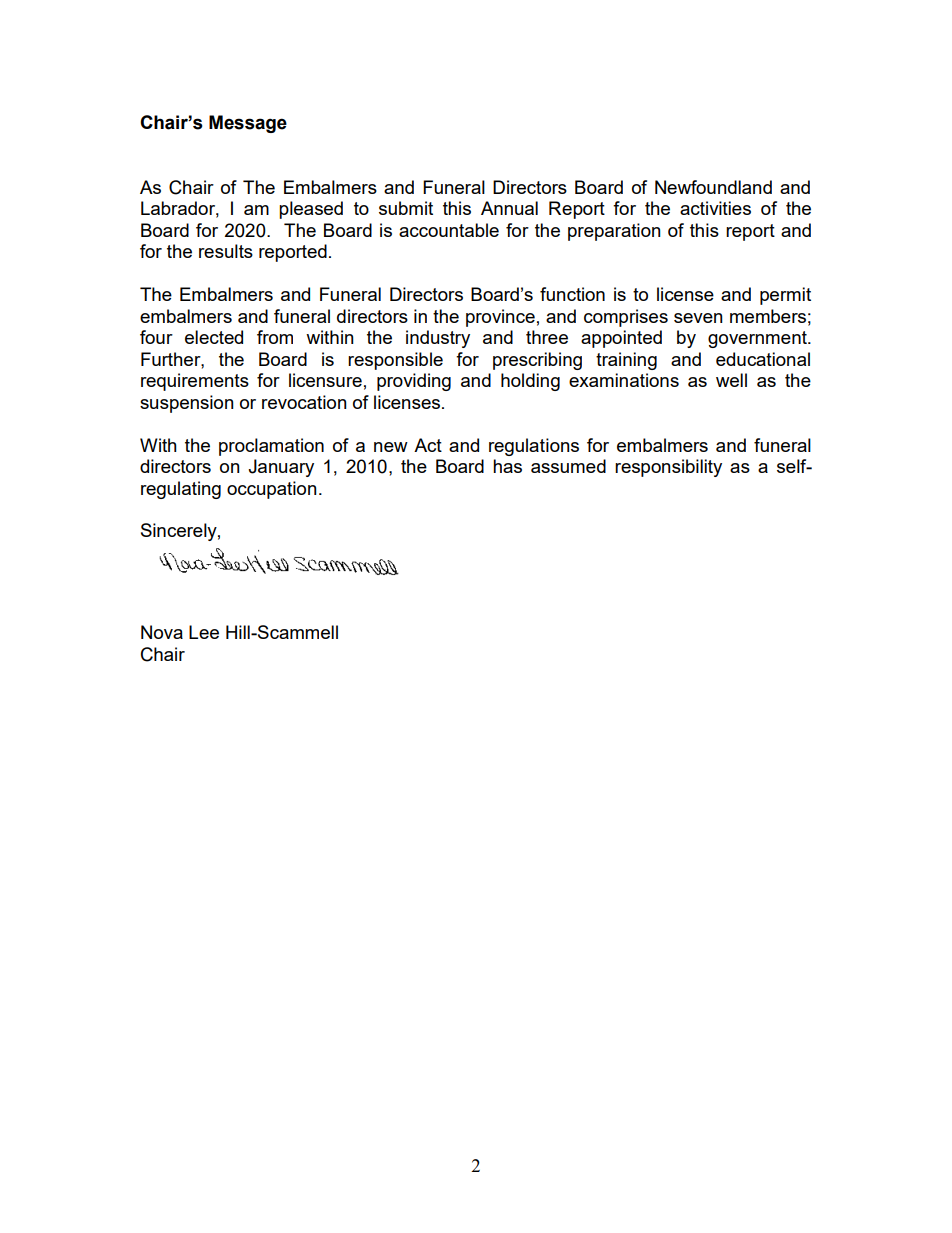  Describe the element at coordinates (713, 187) in the screenshot. I see `Newfoundland` at that location.
